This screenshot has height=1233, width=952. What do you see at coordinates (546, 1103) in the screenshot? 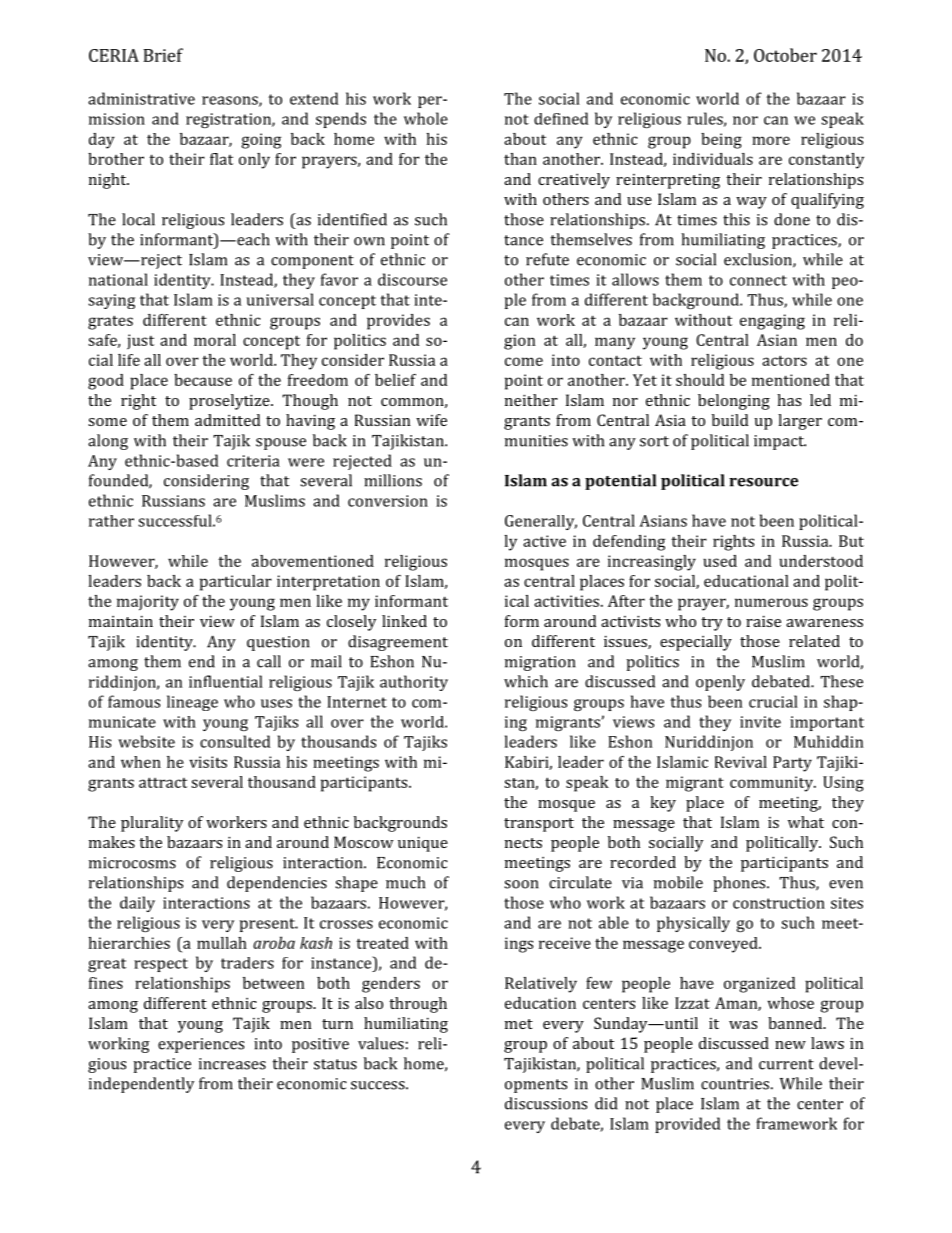
I see `discussions` at bounding box center [546, 1103].
